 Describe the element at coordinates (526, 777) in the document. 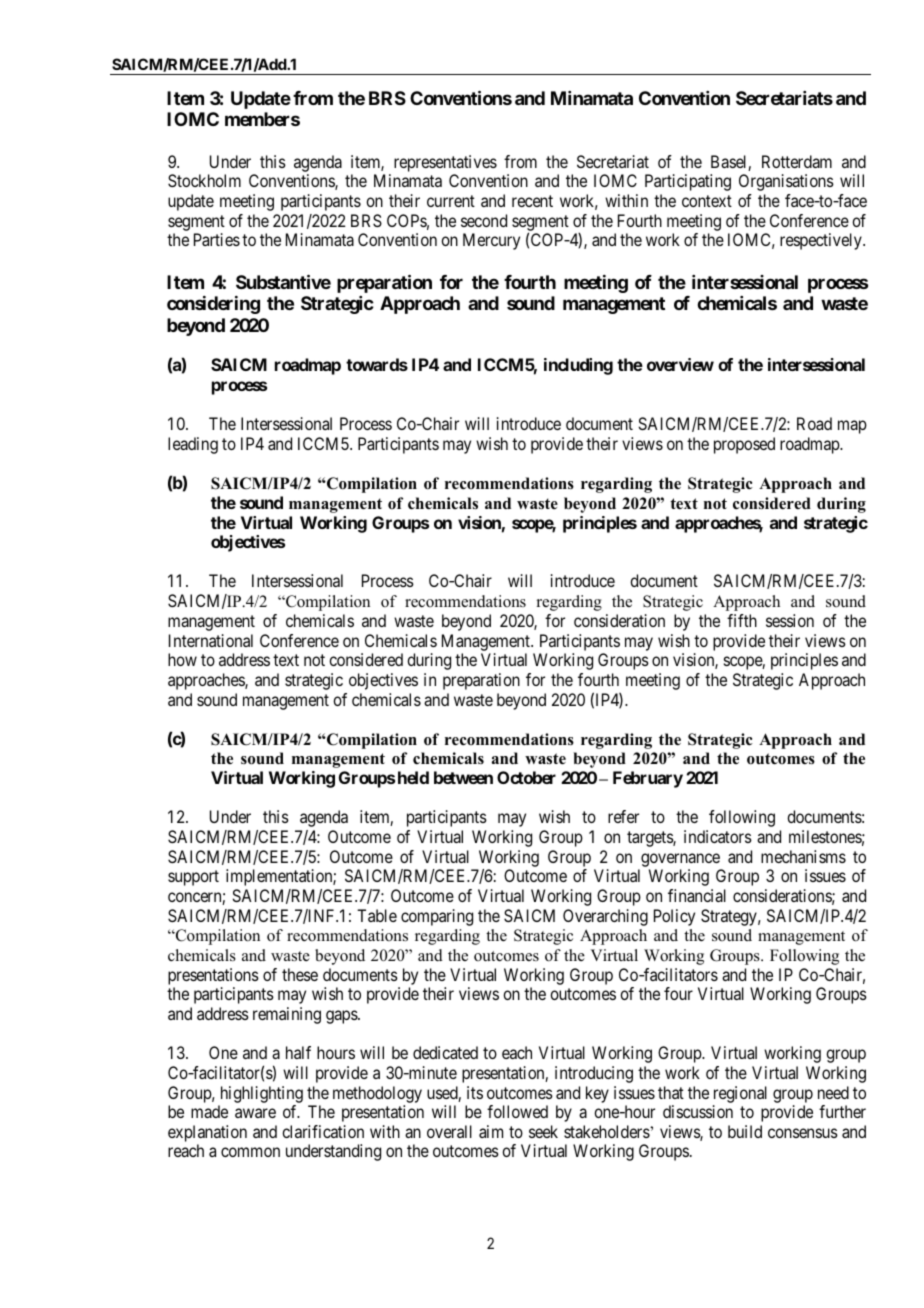

I see `October` at that location.
